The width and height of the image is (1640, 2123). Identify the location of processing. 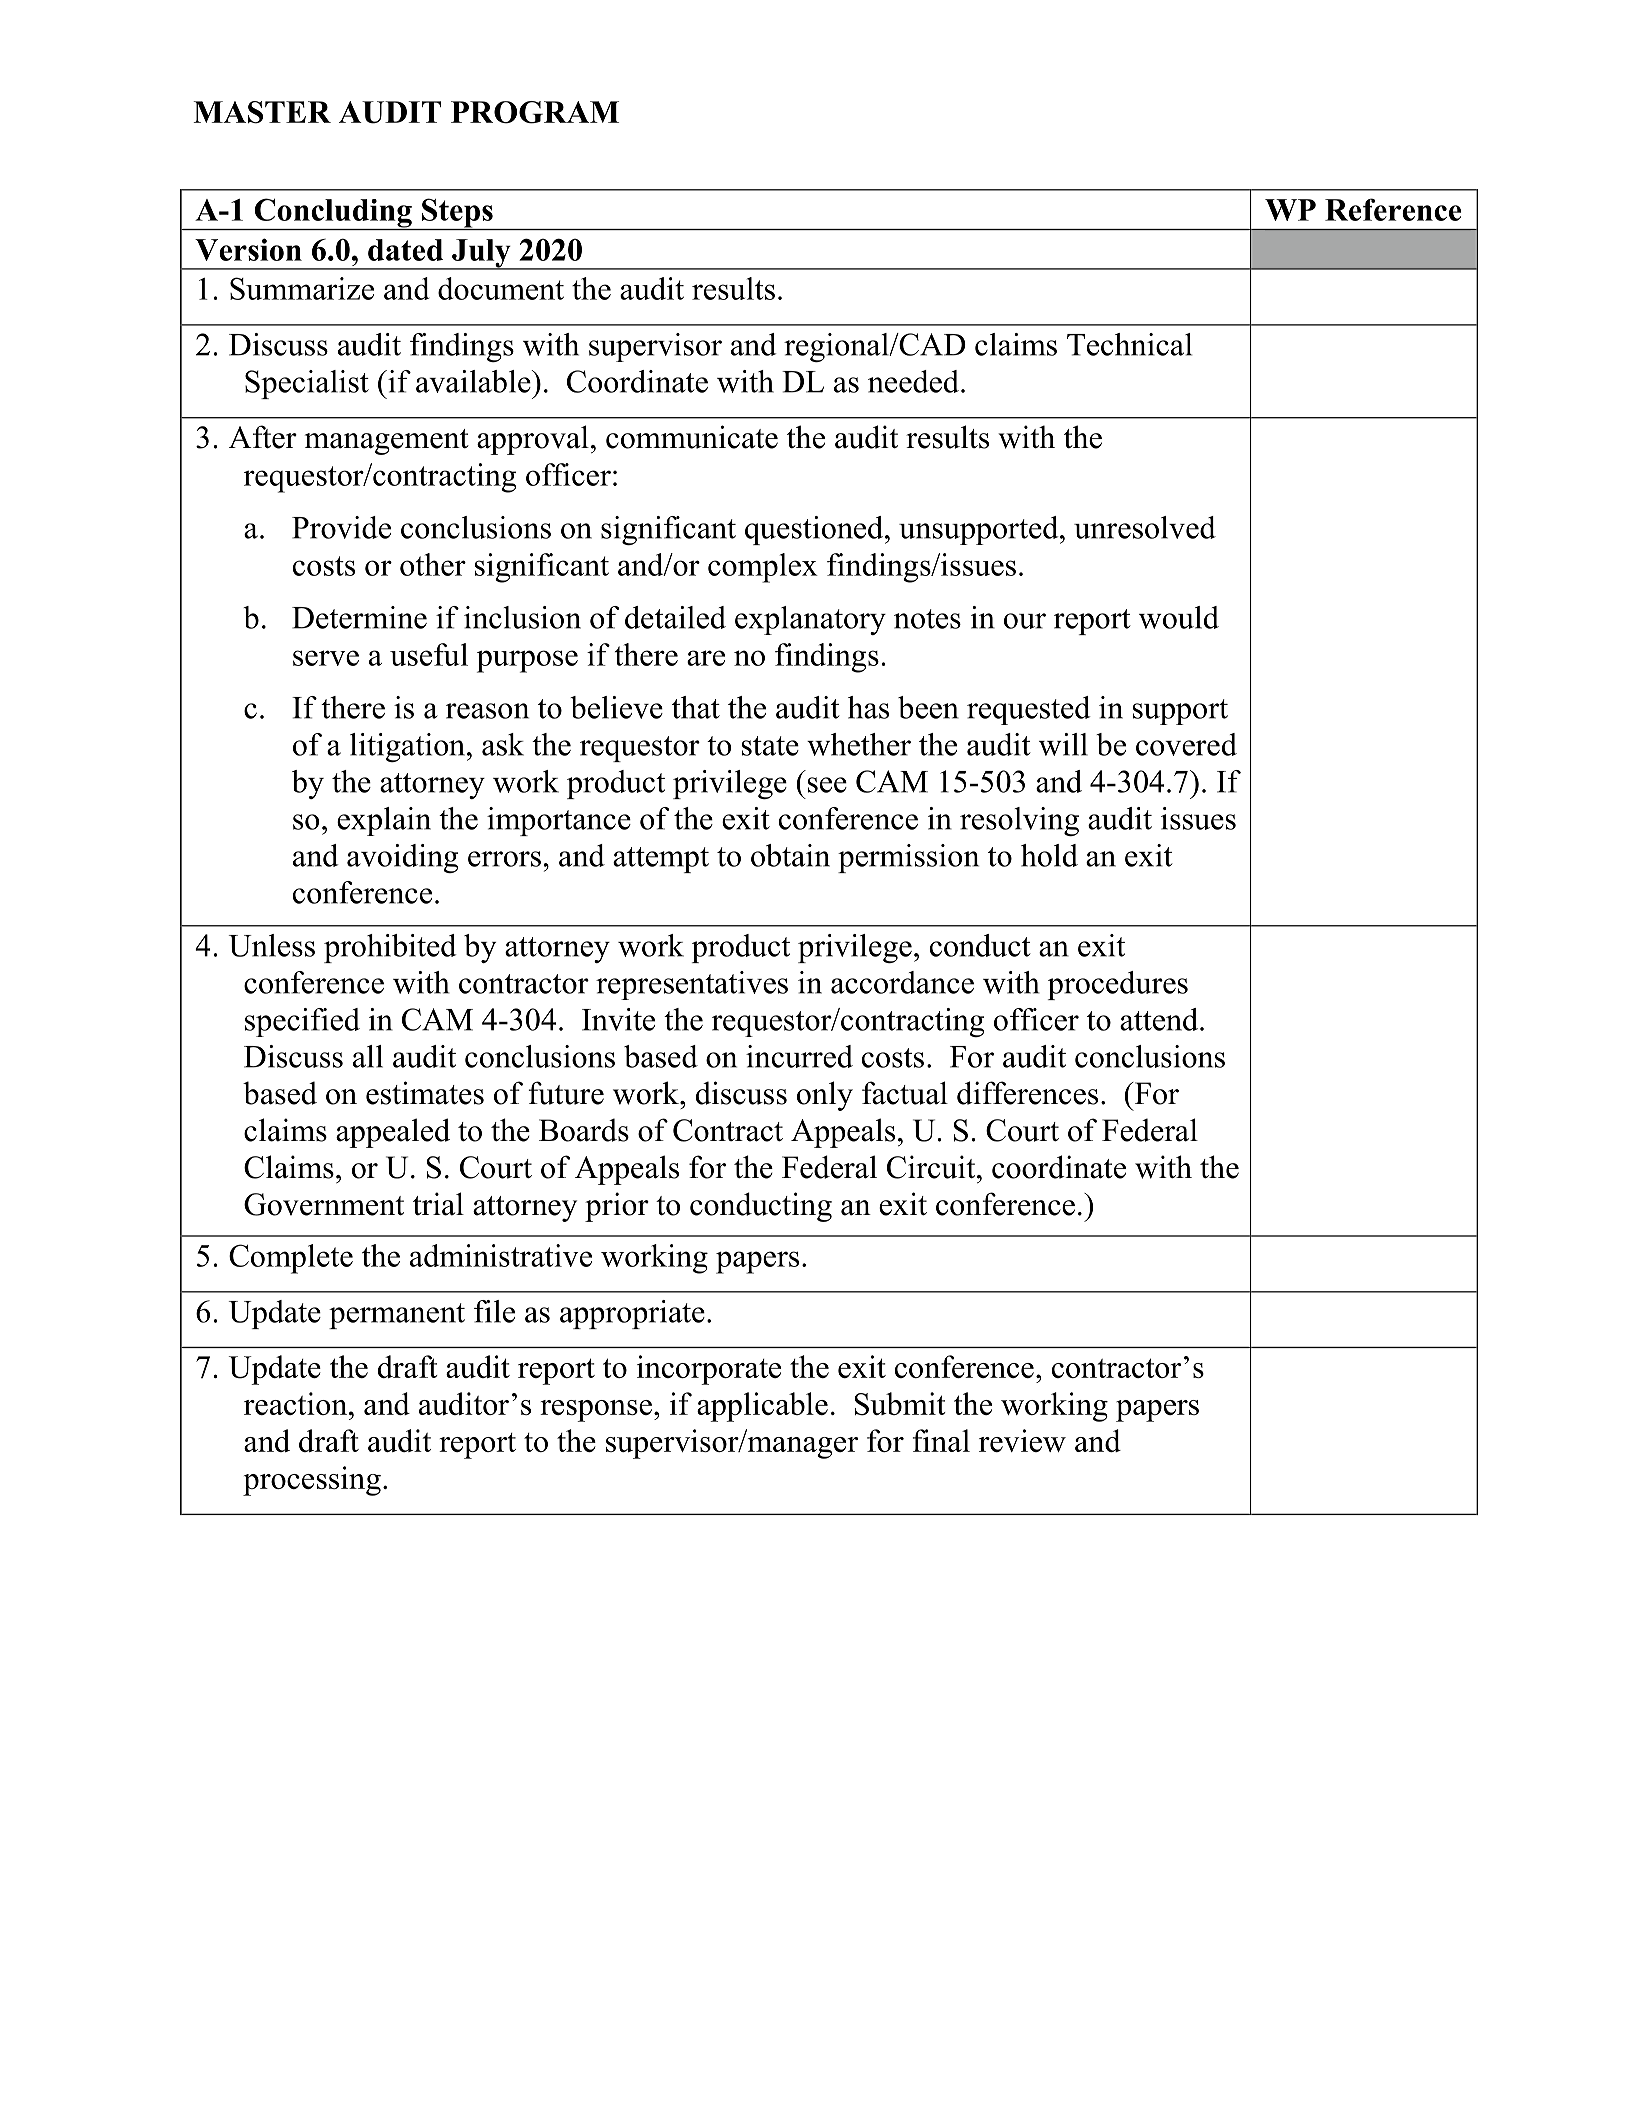
(312, 1481).
